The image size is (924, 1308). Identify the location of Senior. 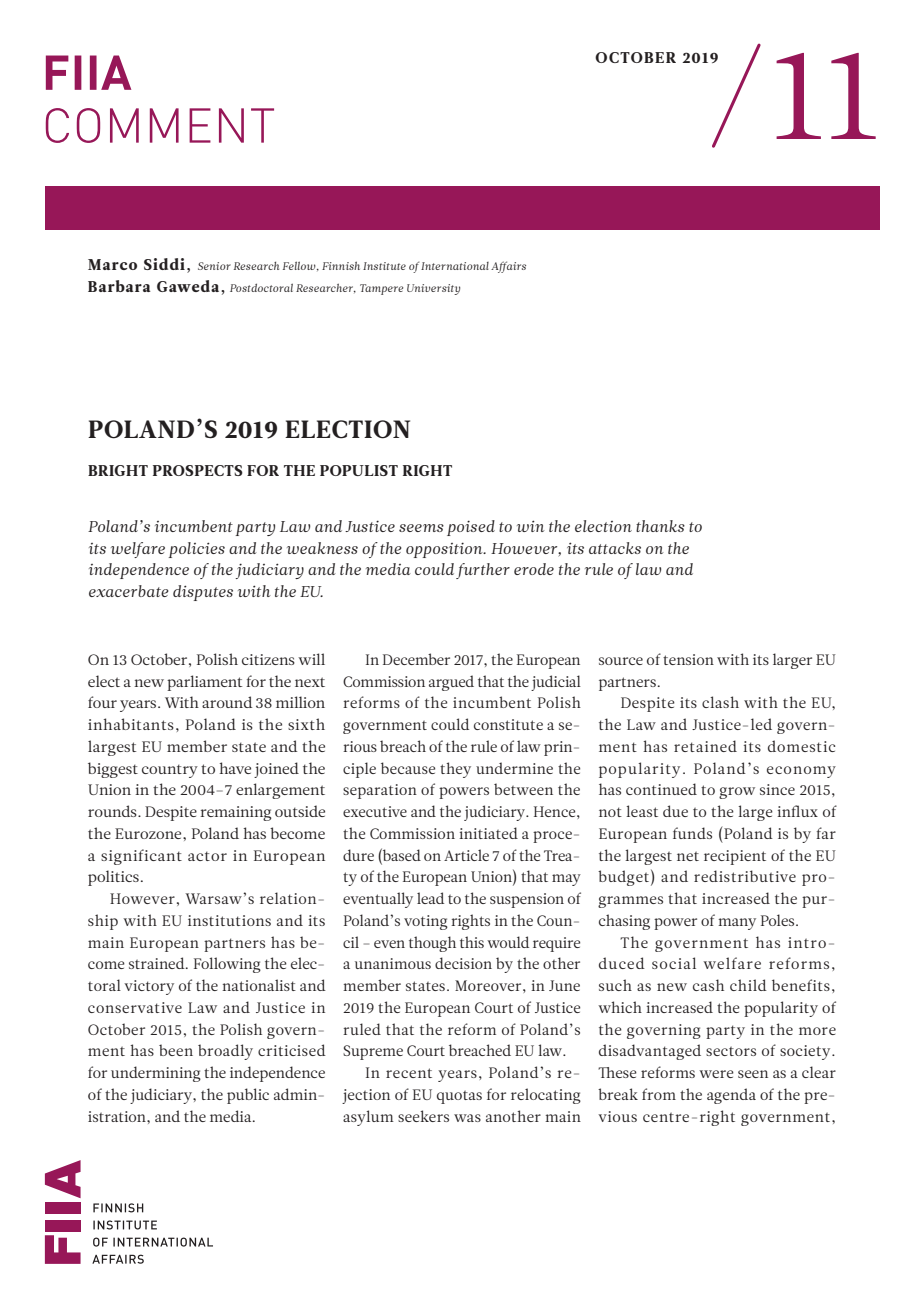
(214, 266).
